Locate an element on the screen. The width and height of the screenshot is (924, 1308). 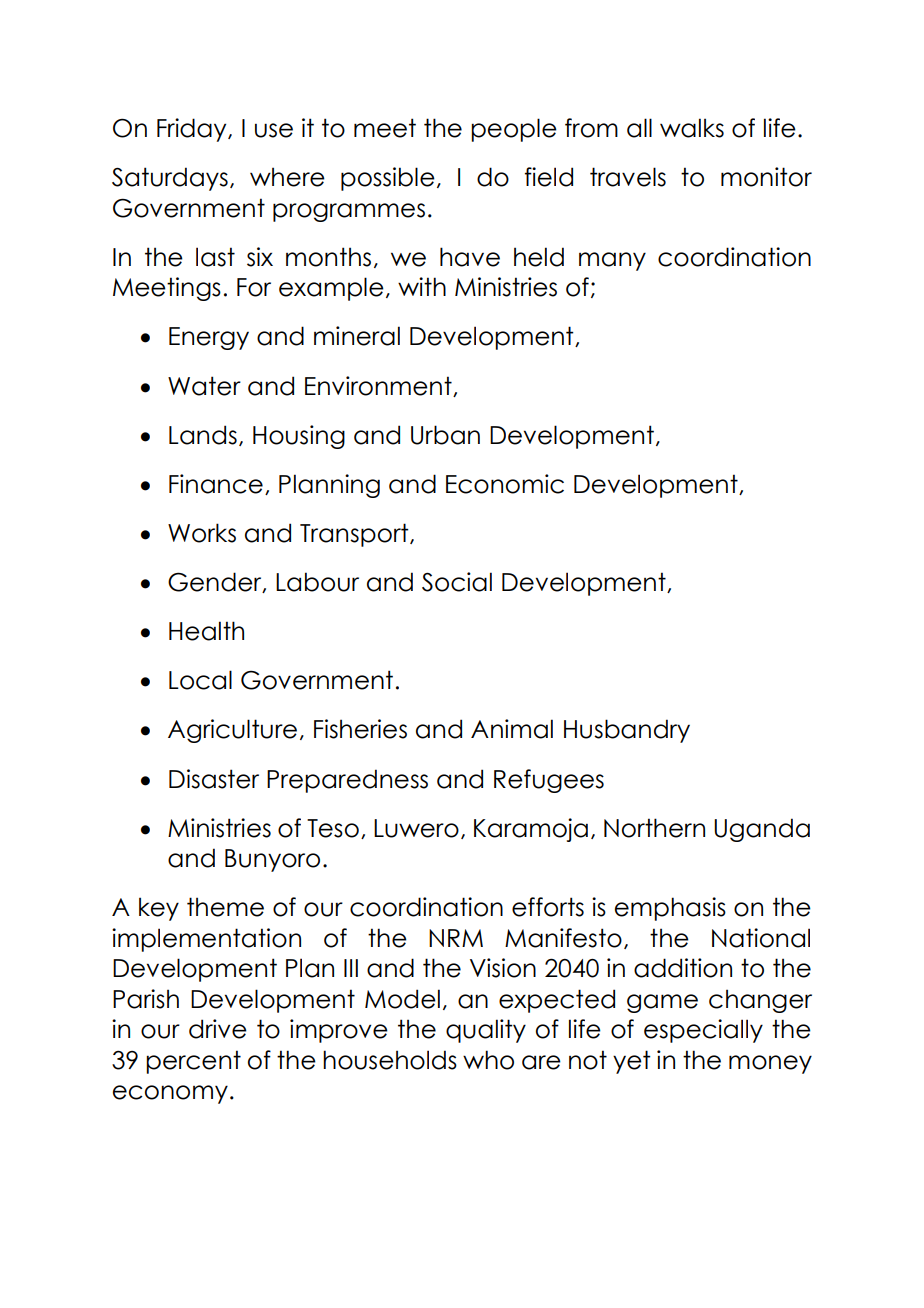
Health is located at coordinates (206, 631).
